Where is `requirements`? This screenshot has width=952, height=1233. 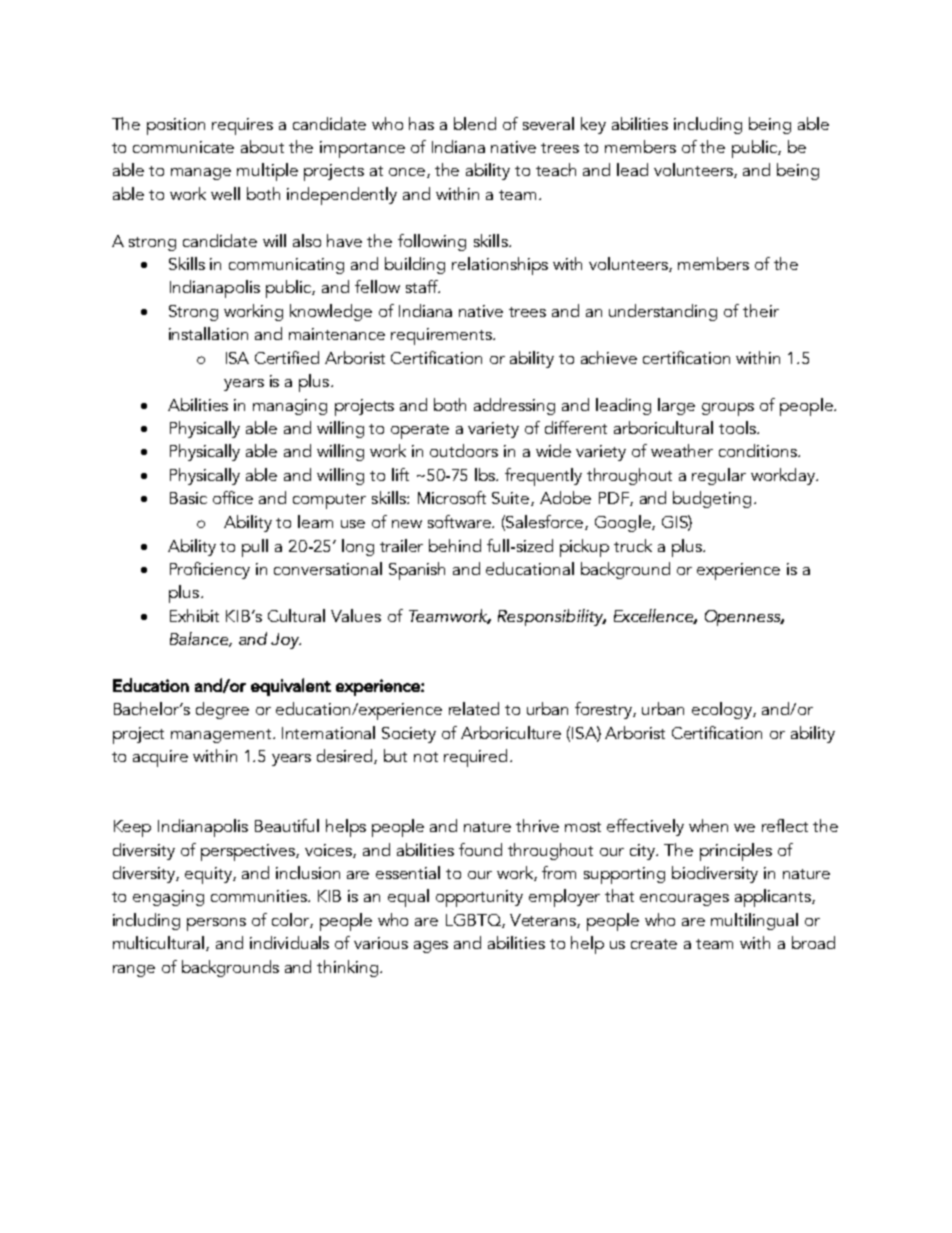
requirements is located at coordinates (442, 336).
